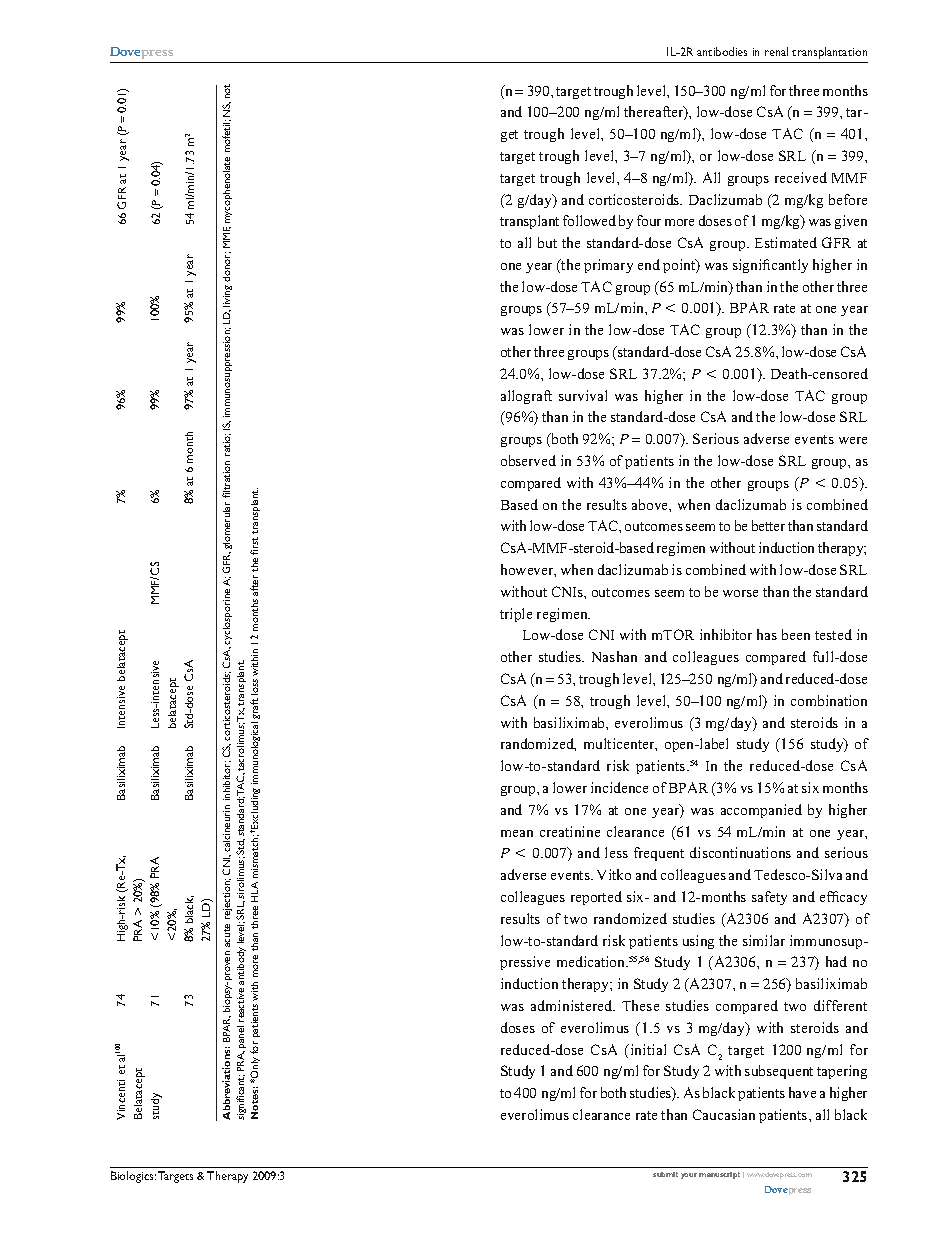 The height and width of the document is (1233, 952). I want to click on Biologics, so click(133, 1177).
